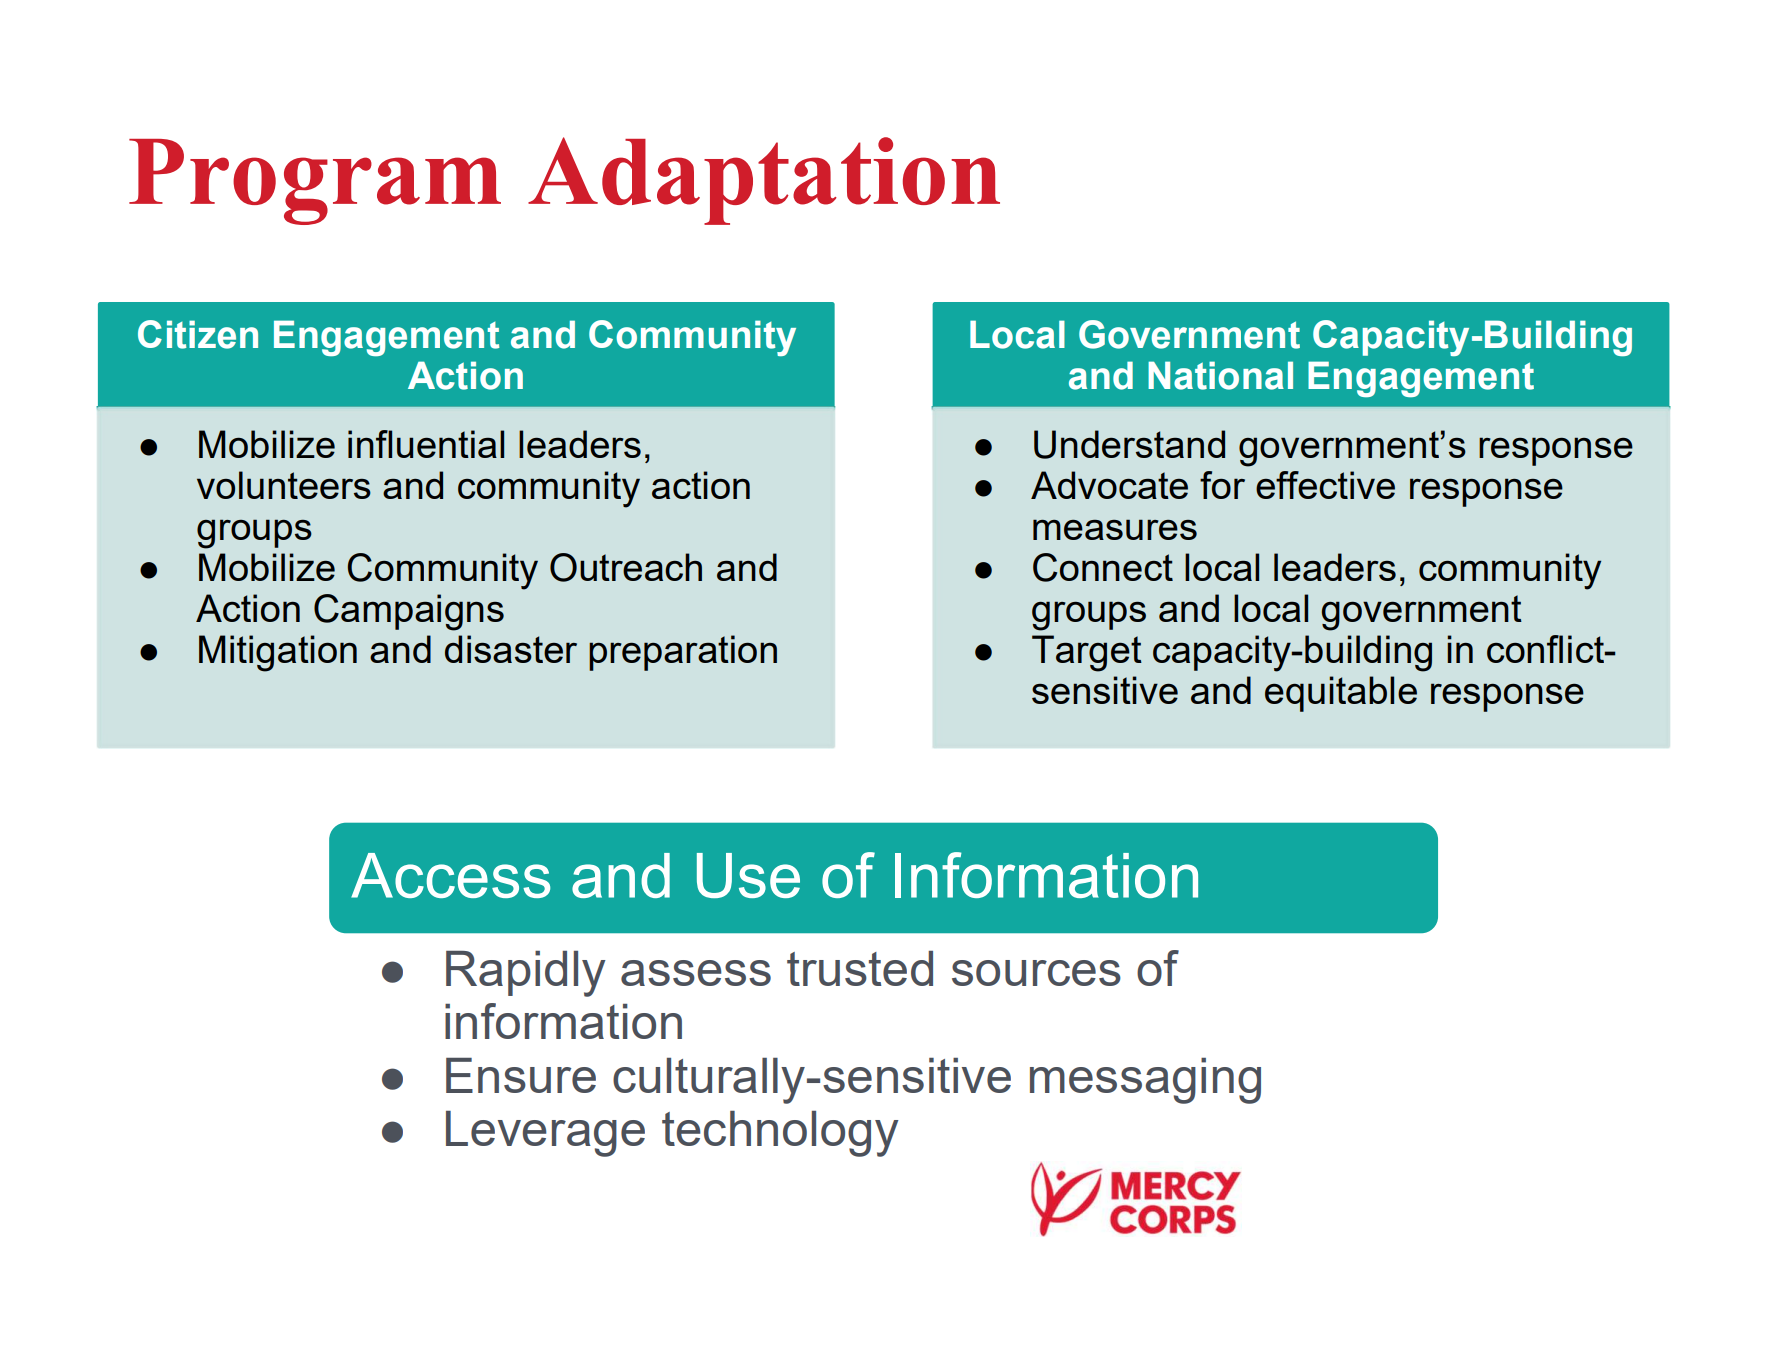 The image size is (1767, 1366). I want to click on Adaptation, so click(764, 181).
